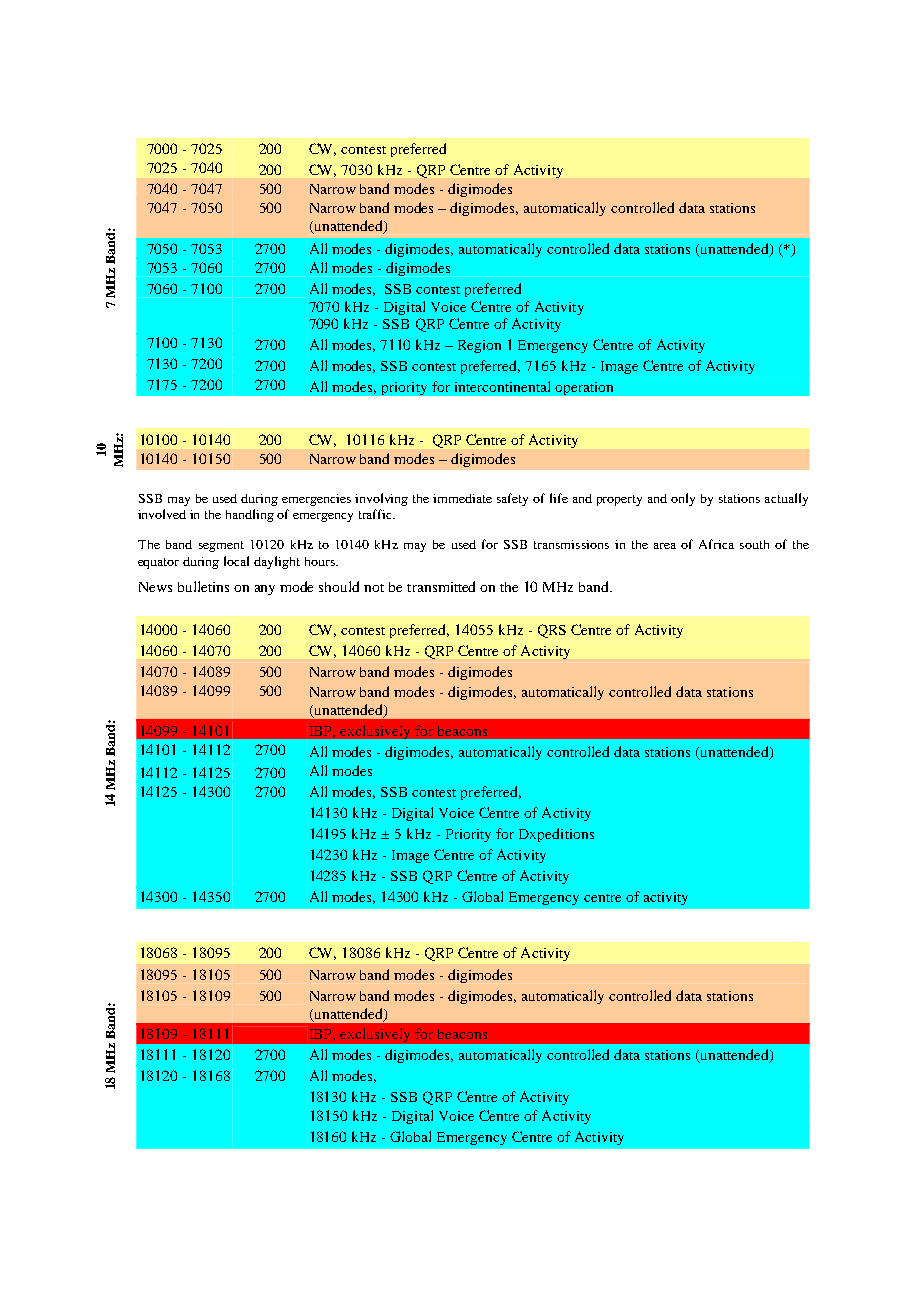 The image size is (924, 1308). Describe the element at coordinates (502, 386) in the page. I see `intercontinental` at that location.
